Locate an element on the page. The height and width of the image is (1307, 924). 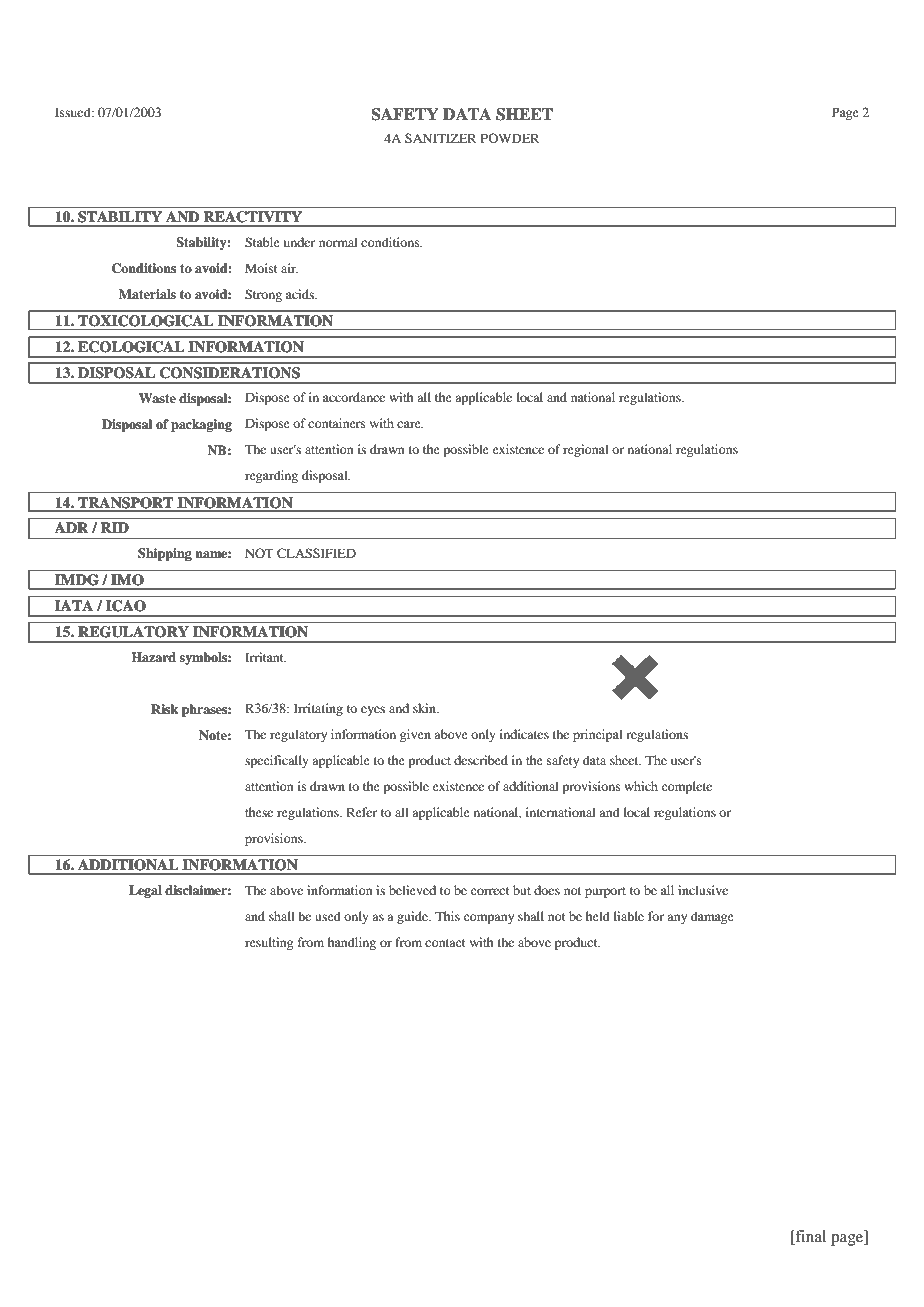
inclusive is located at coordinates (703, 890).
